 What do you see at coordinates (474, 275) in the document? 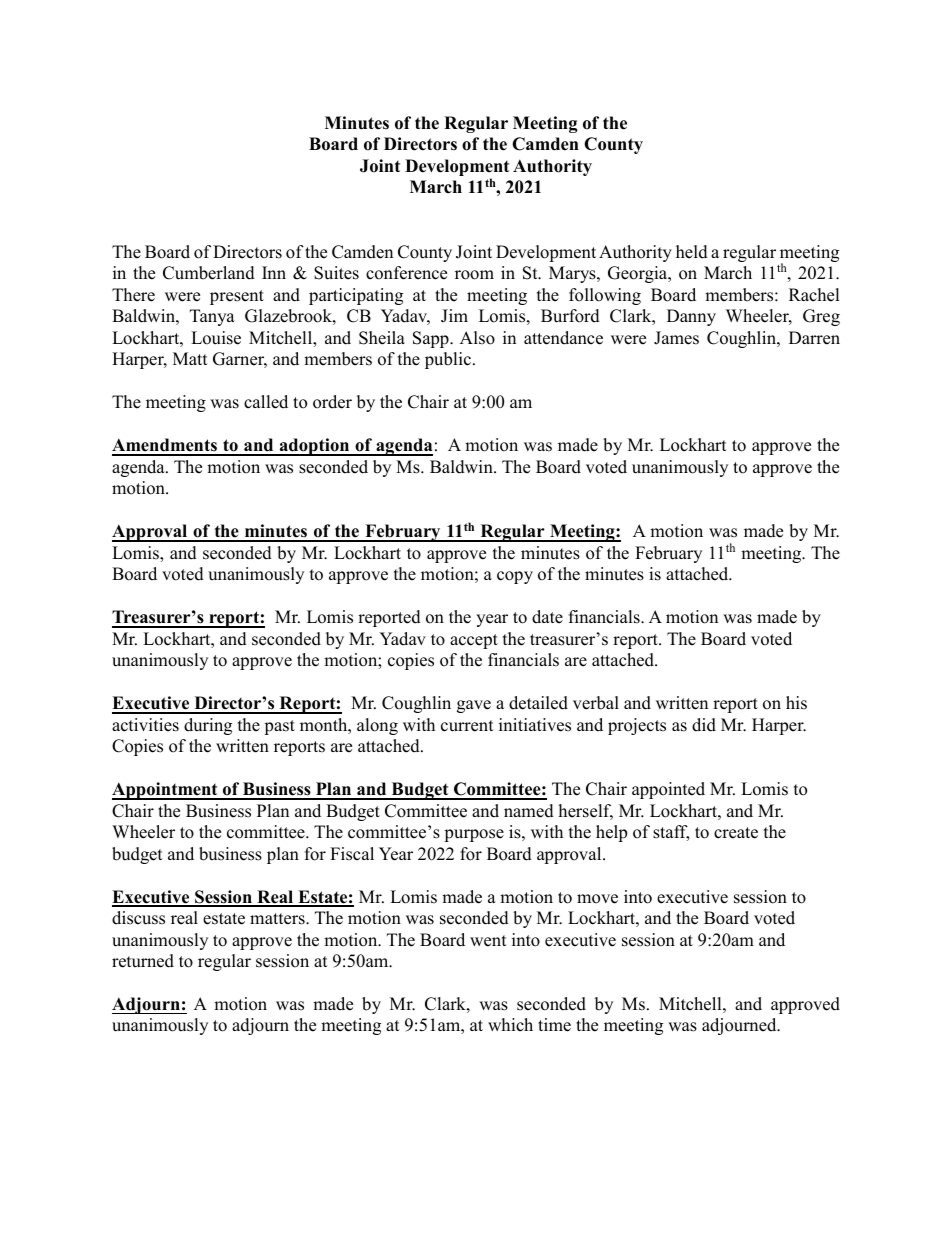
I see `room` at bounding box center [474, 275].
